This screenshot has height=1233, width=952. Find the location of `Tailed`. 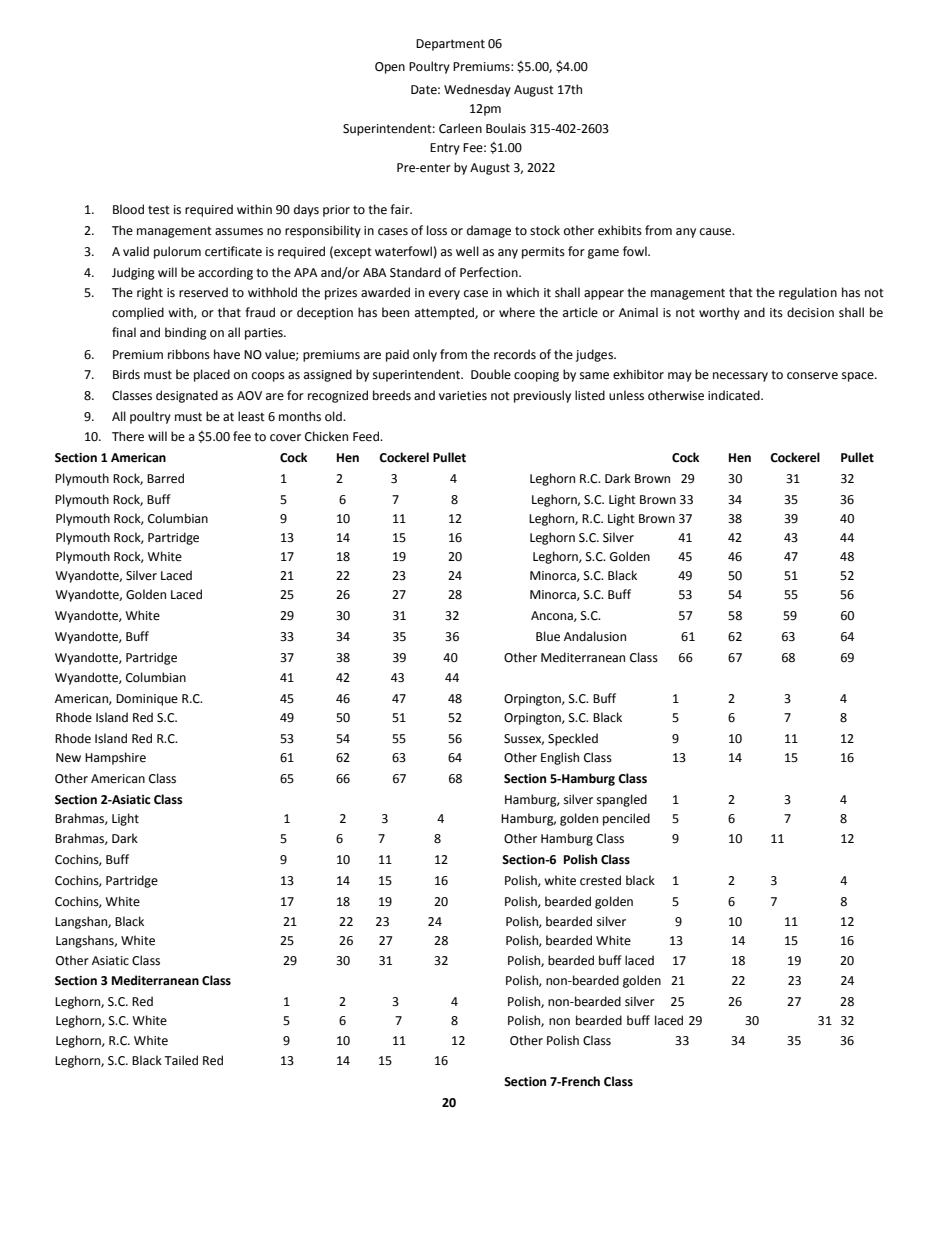

Tailed is located at coordinates (181, 1060).
